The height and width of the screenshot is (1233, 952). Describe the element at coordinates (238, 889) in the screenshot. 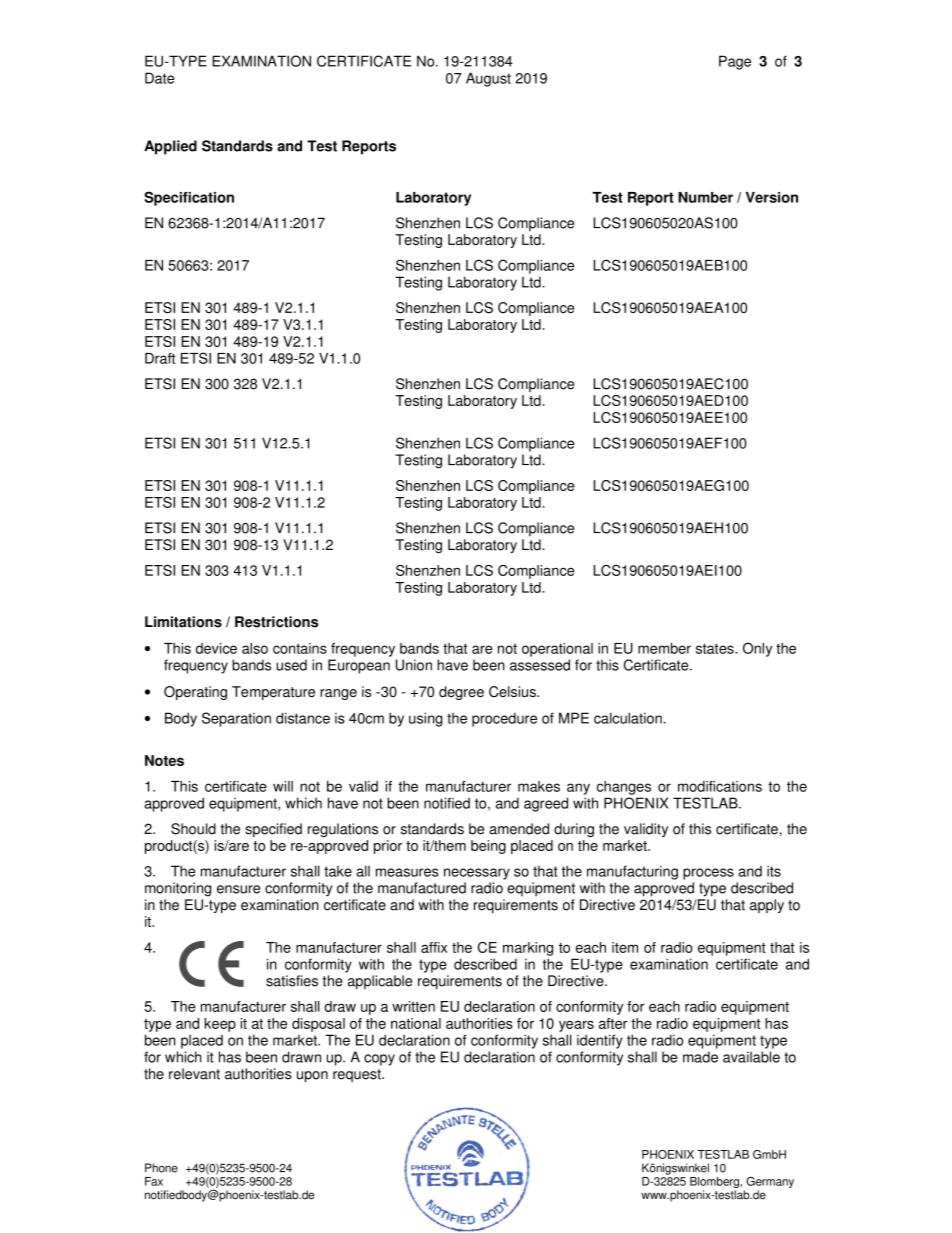

I see `ensure` at that location.
